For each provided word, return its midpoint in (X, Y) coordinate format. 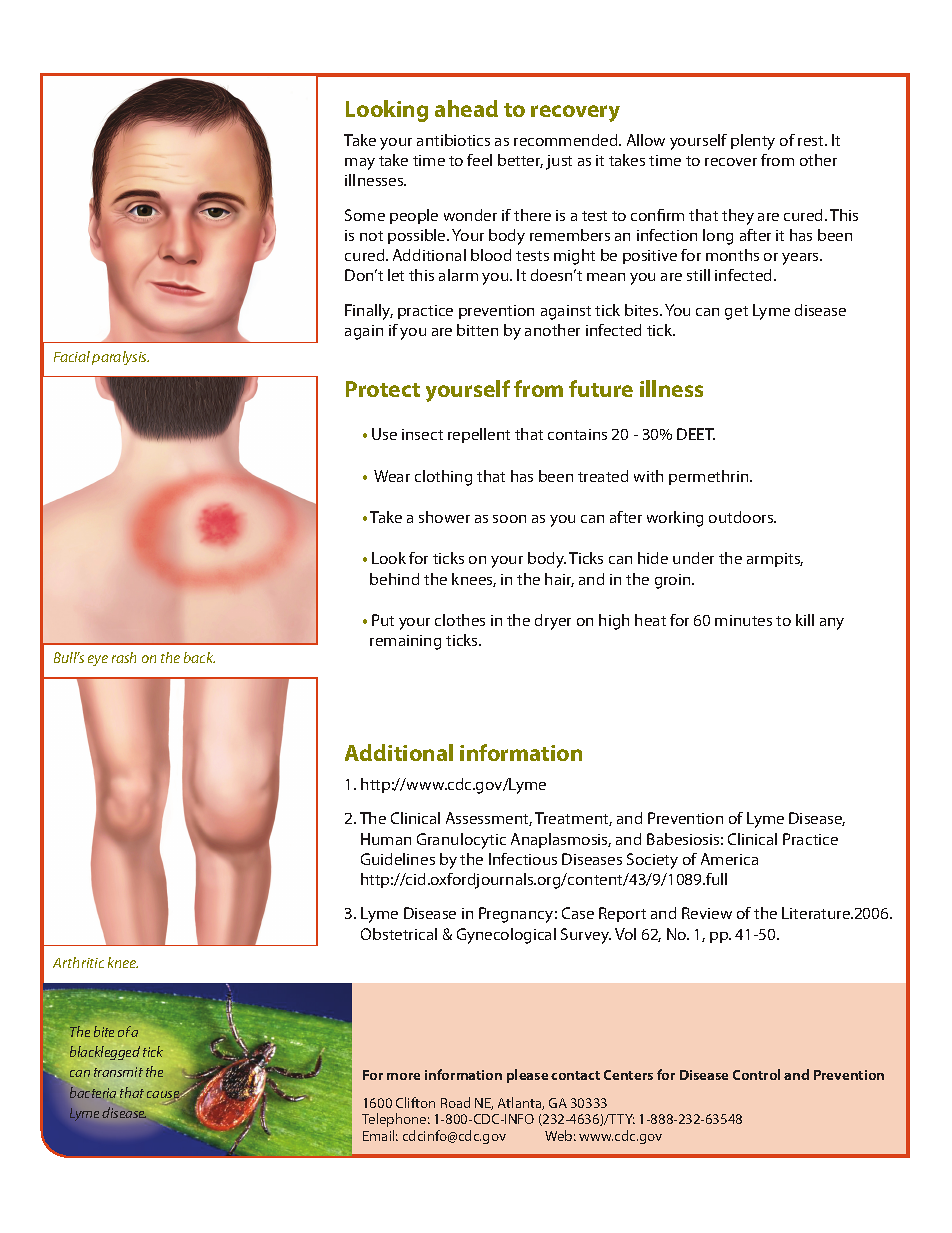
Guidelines (398, 859)
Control (756, 1074)
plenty (753, 142)
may (360, 164)
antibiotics (453, 140)
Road (455, 1102)
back (199, 657)
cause (164, 1096)
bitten (477, 330)
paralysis (120, 358)
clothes (460, 620)
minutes (743, 620)
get (736, 313)
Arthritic (78, 962)
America (729, 859)
